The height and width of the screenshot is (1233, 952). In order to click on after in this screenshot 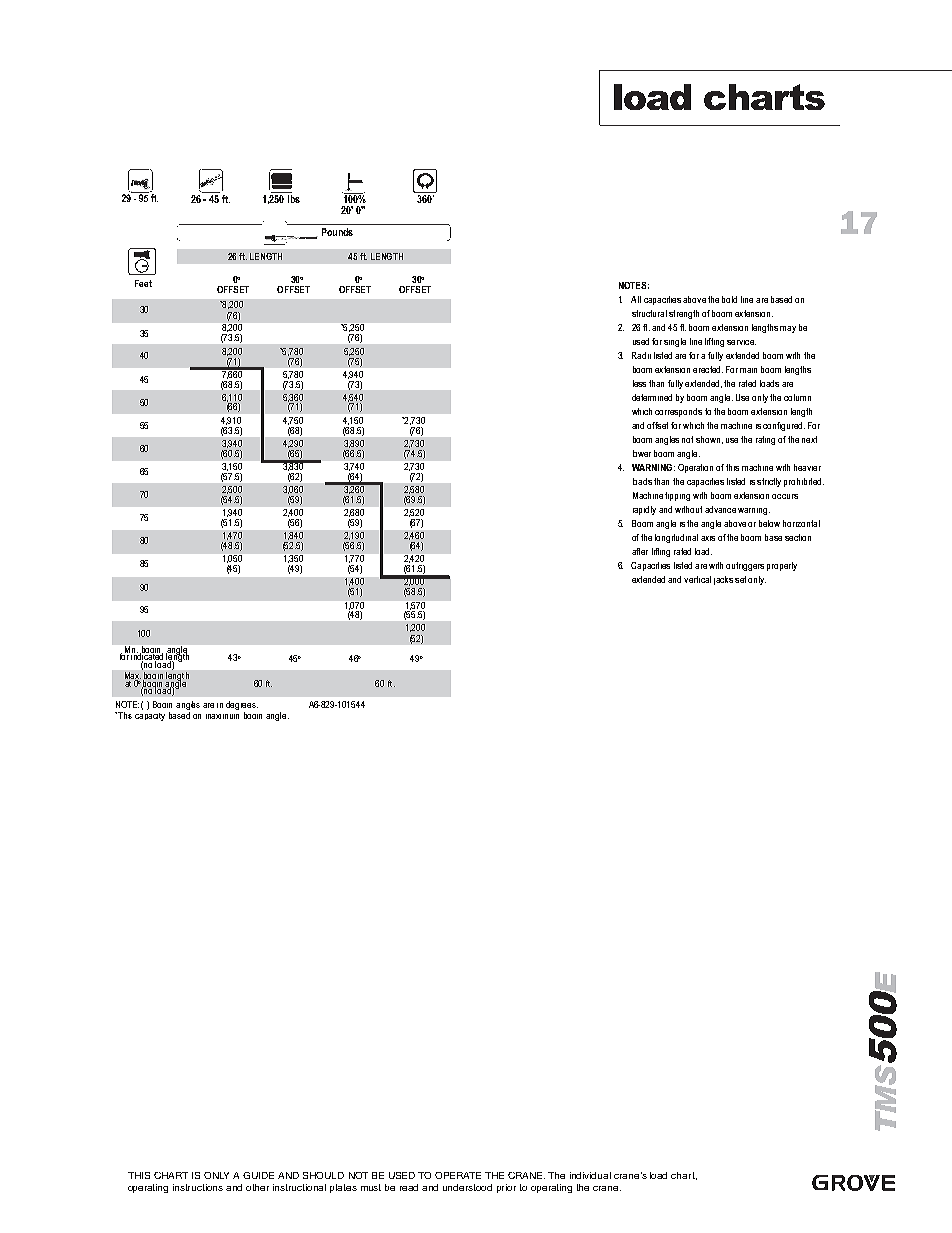, I will do `click(640, 551)`.
